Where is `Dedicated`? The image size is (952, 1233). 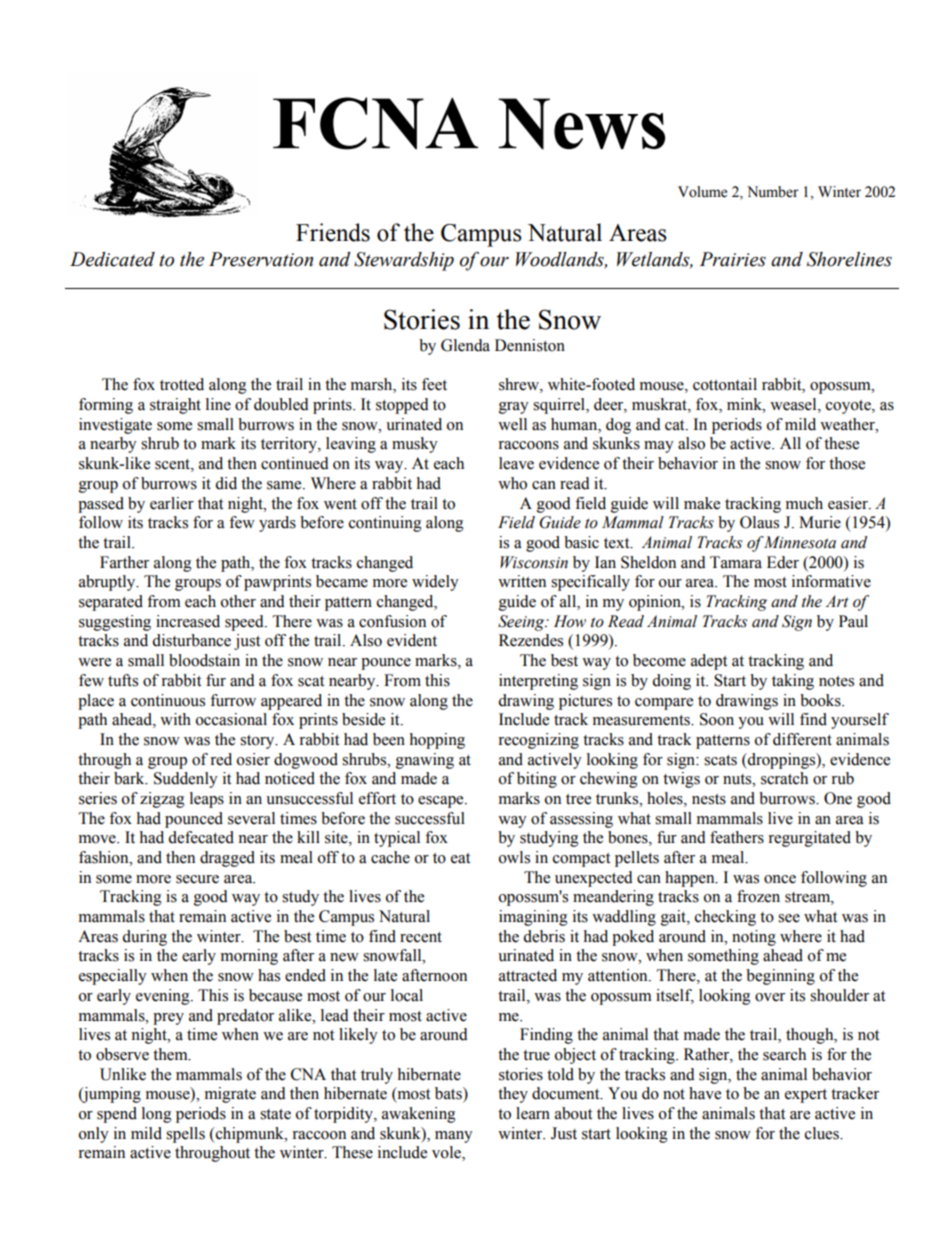
Dedicated is located at coordinates (112, 259).
